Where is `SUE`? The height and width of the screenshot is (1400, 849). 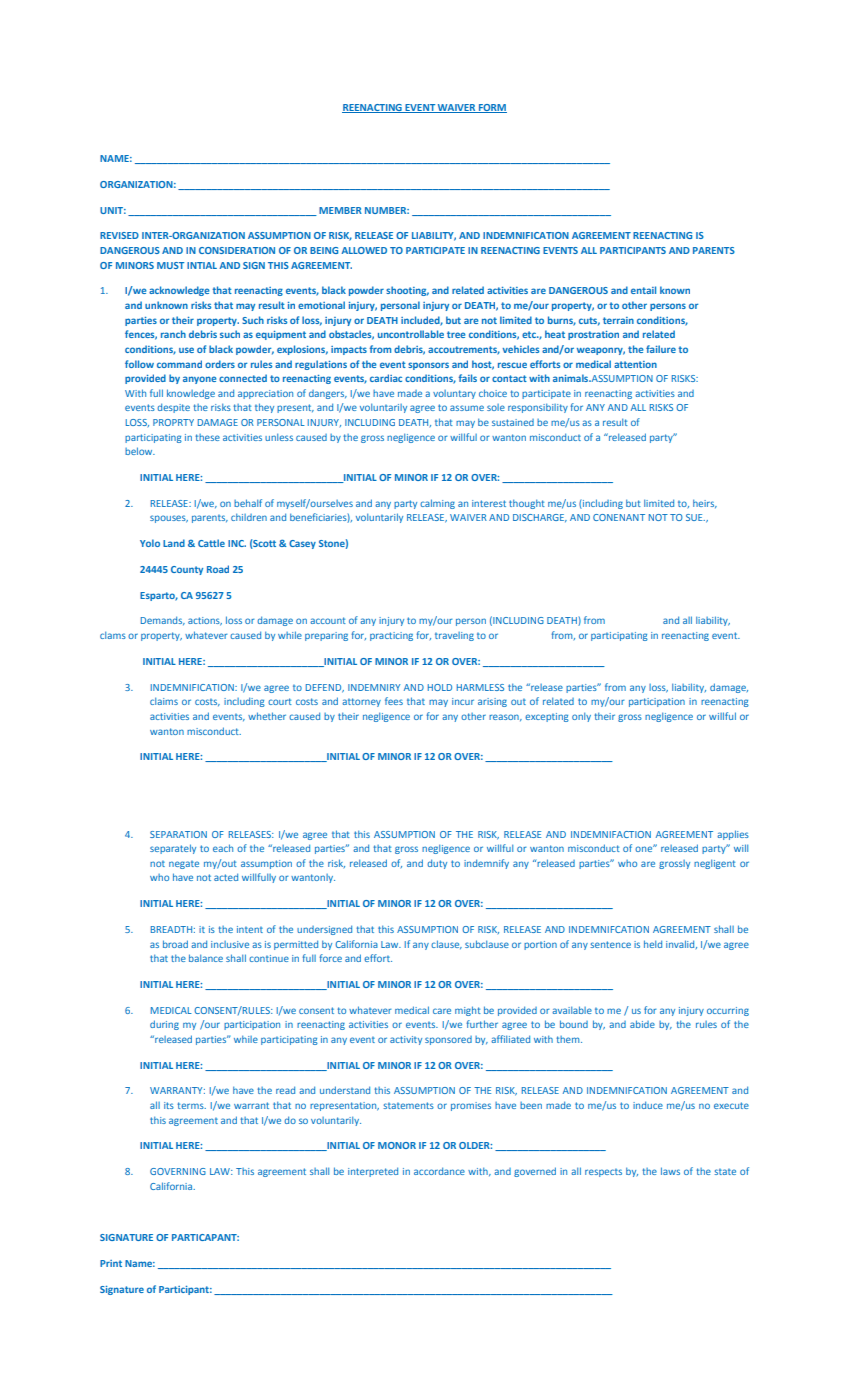
SUE is located at coordinates (695, 517).
